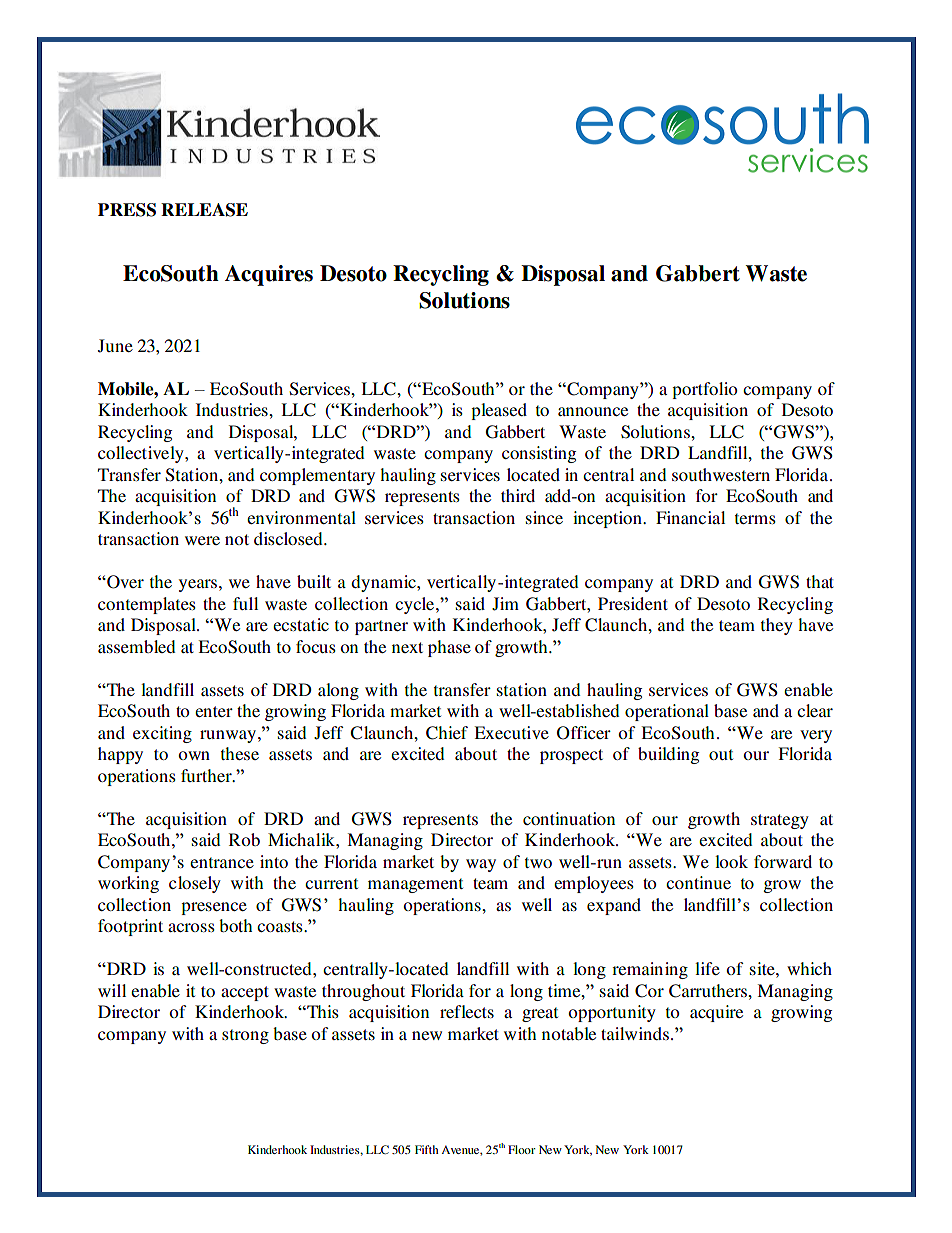 The width and height of the screenshot is (952, 1233). I want to click on portfolio, so click(705, 390).
